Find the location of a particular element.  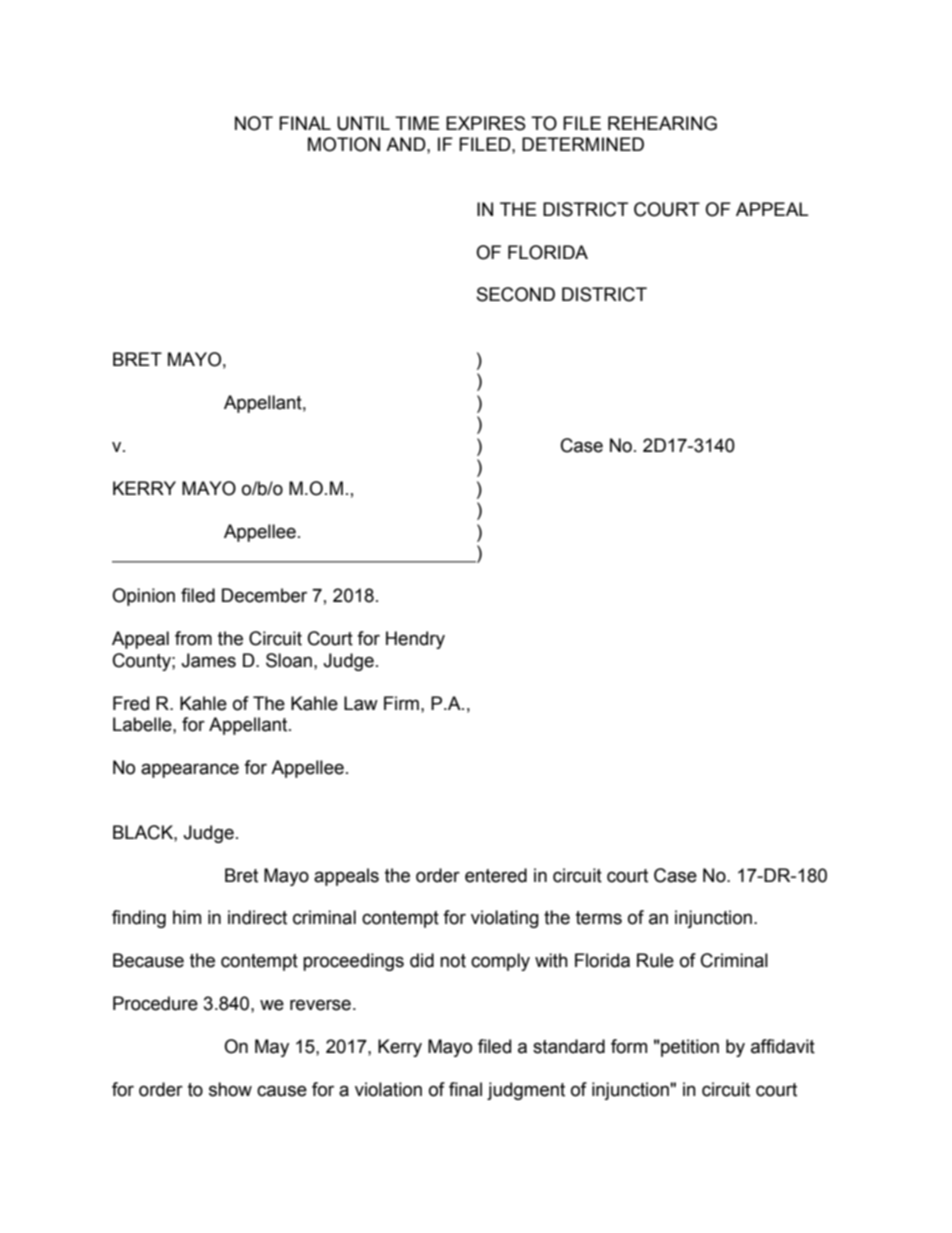

petition is located at coordinates (689, 1048).
